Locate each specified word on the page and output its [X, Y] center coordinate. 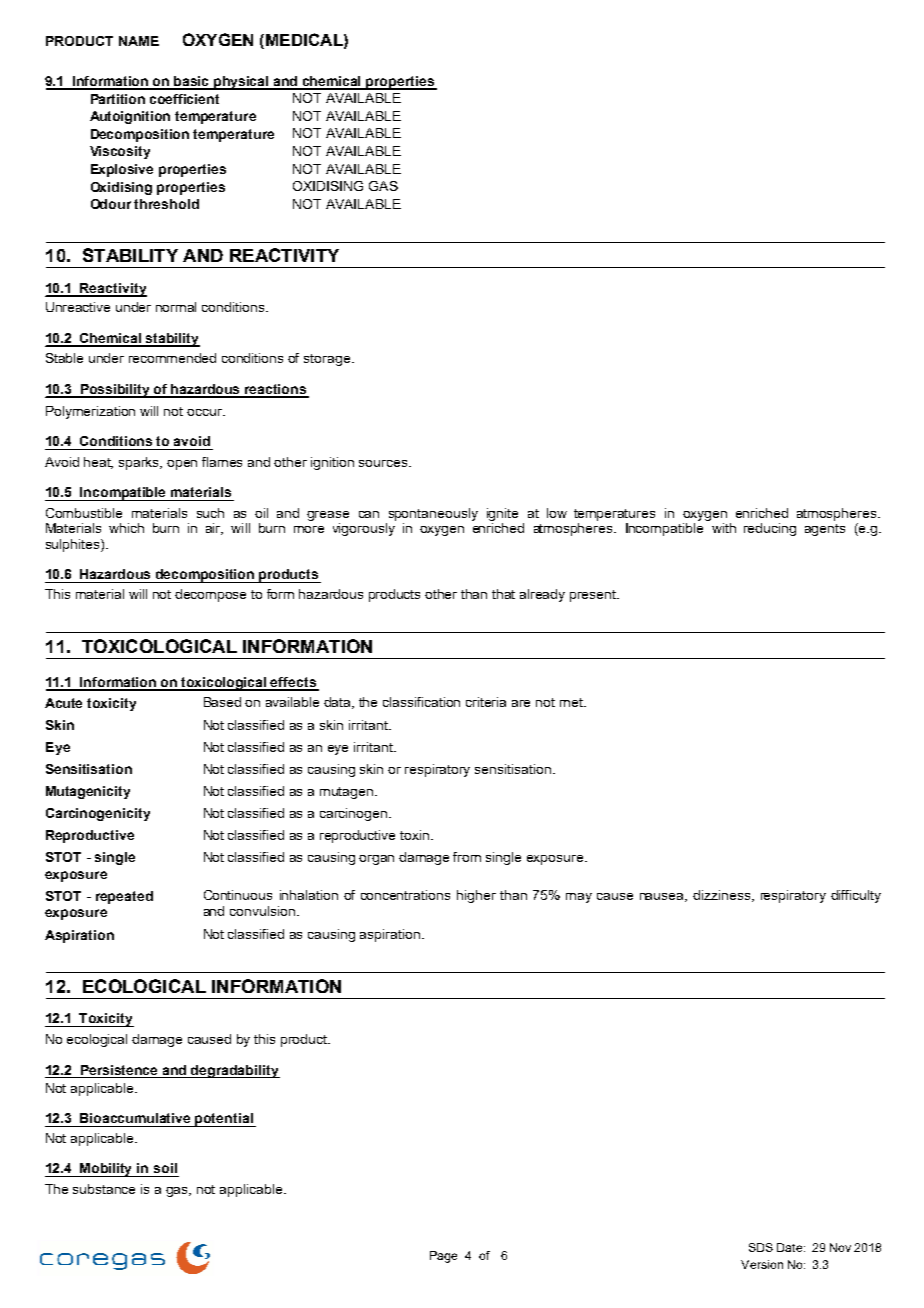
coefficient [184, 99]
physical [241, 83]
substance [104, 1189]
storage [328, 360]
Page [443, 1257]
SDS [761, 1247]
